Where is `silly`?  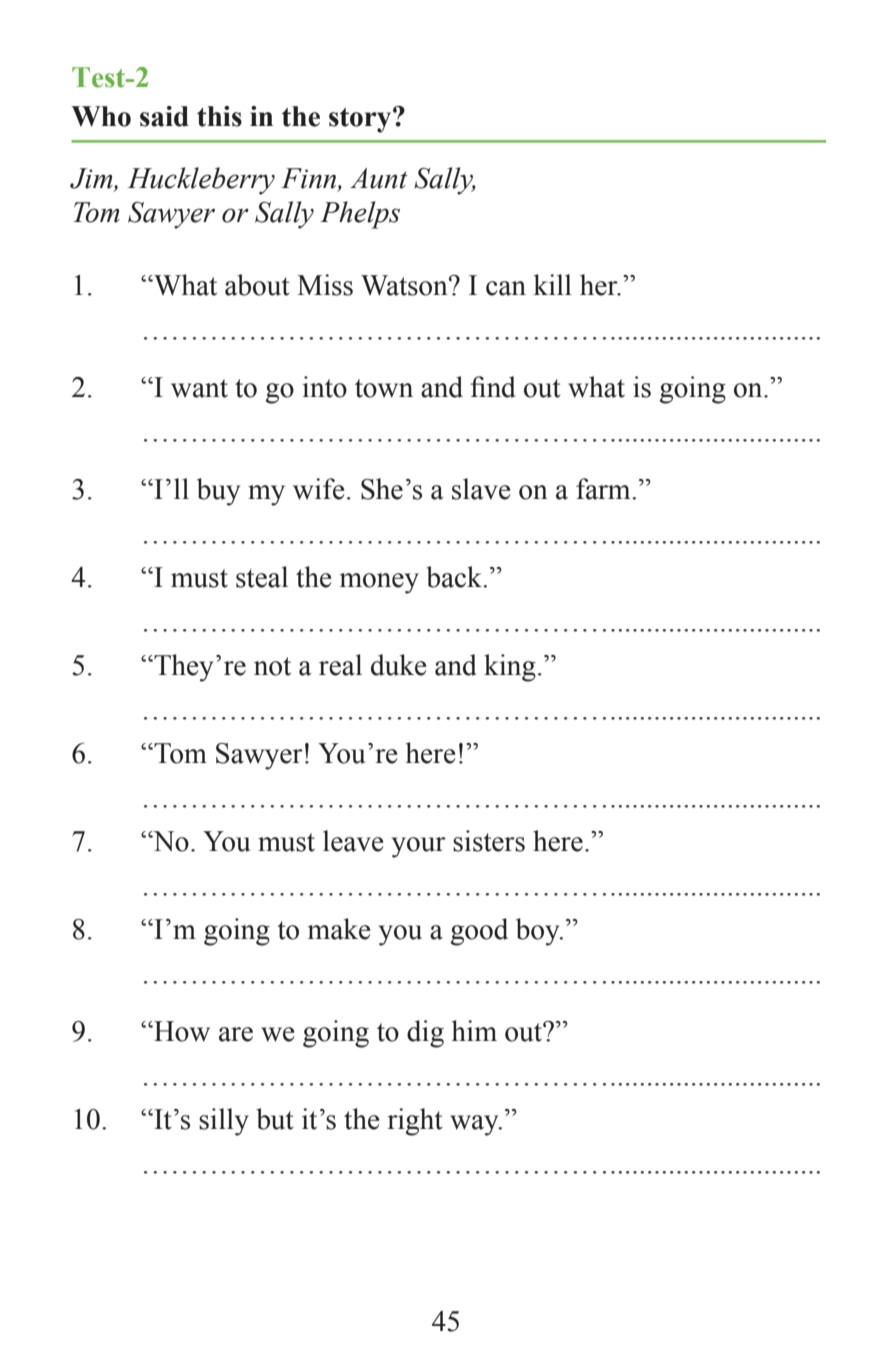 silly is located at coordinates (224, 1122).
